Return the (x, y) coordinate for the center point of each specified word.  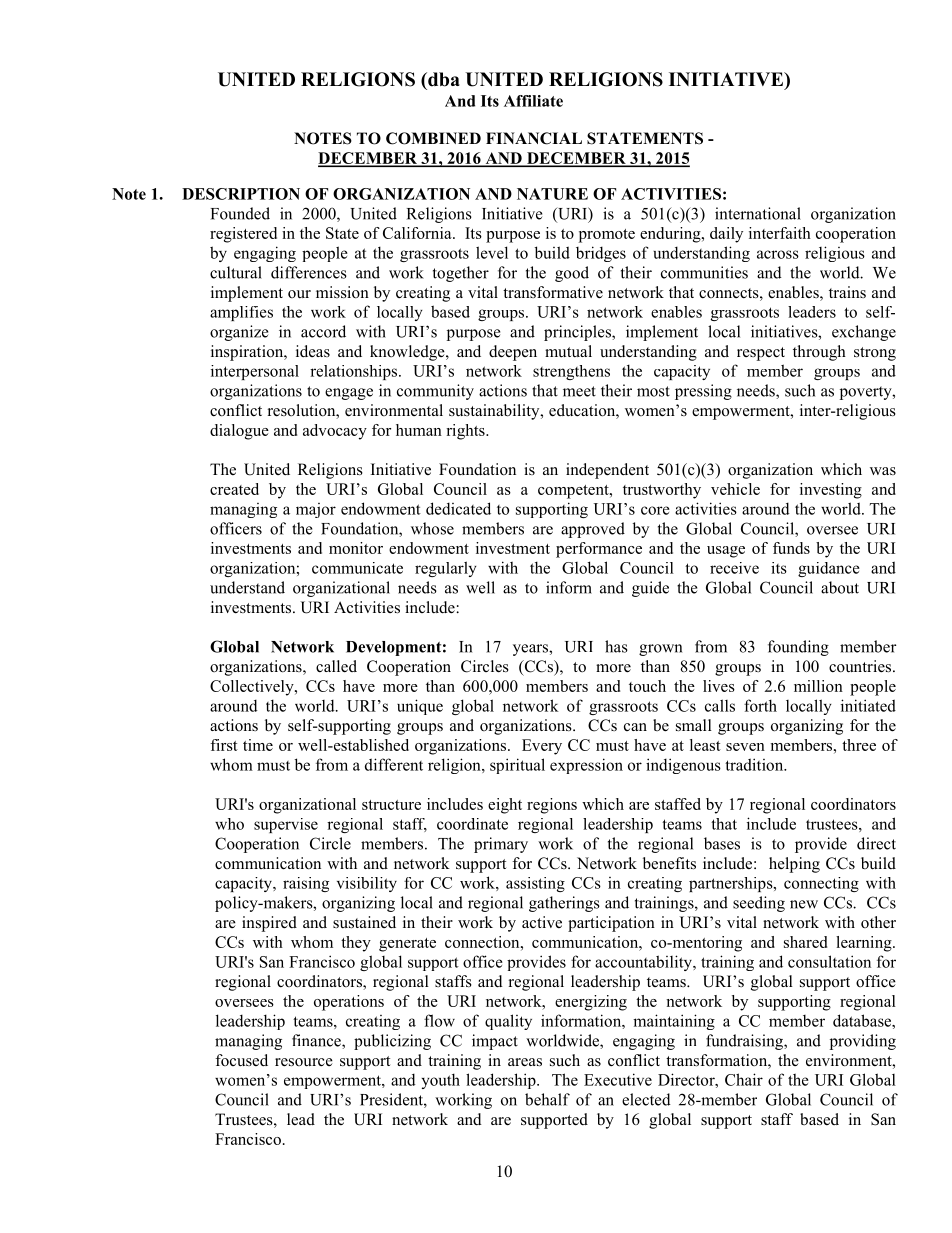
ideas (313, 351)
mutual (568, 351)
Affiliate (533, 101)
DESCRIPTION (241, 194)
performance (599, 550)
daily (726, 235)
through (819, 353)
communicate (357, 568)
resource (304, 1062)
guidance (829, 569)
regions (552, 806)
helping (794, 865)
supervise (286, 825)
